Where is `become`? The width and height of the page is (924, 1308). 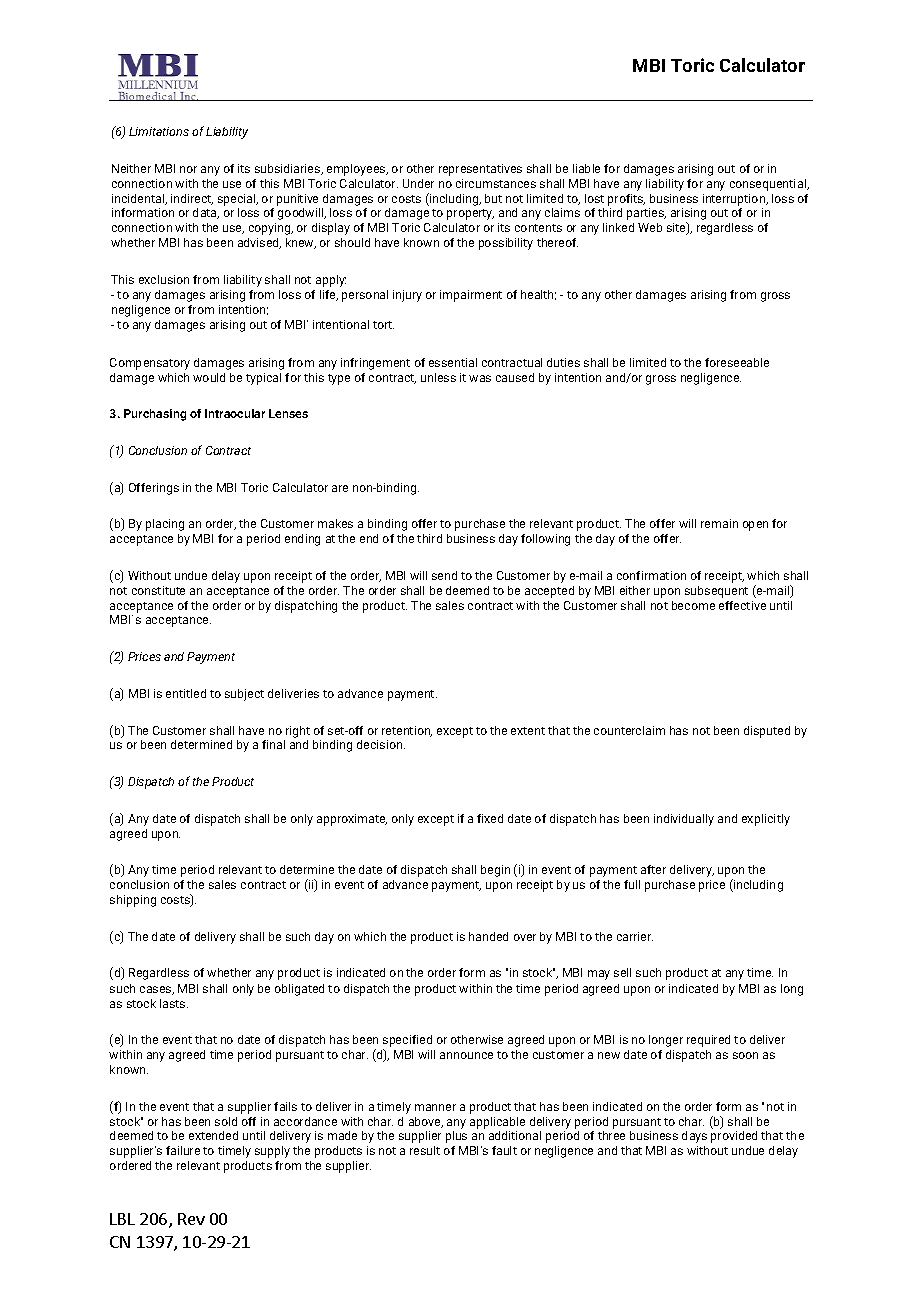 become is located at coordinates (693, 605).
